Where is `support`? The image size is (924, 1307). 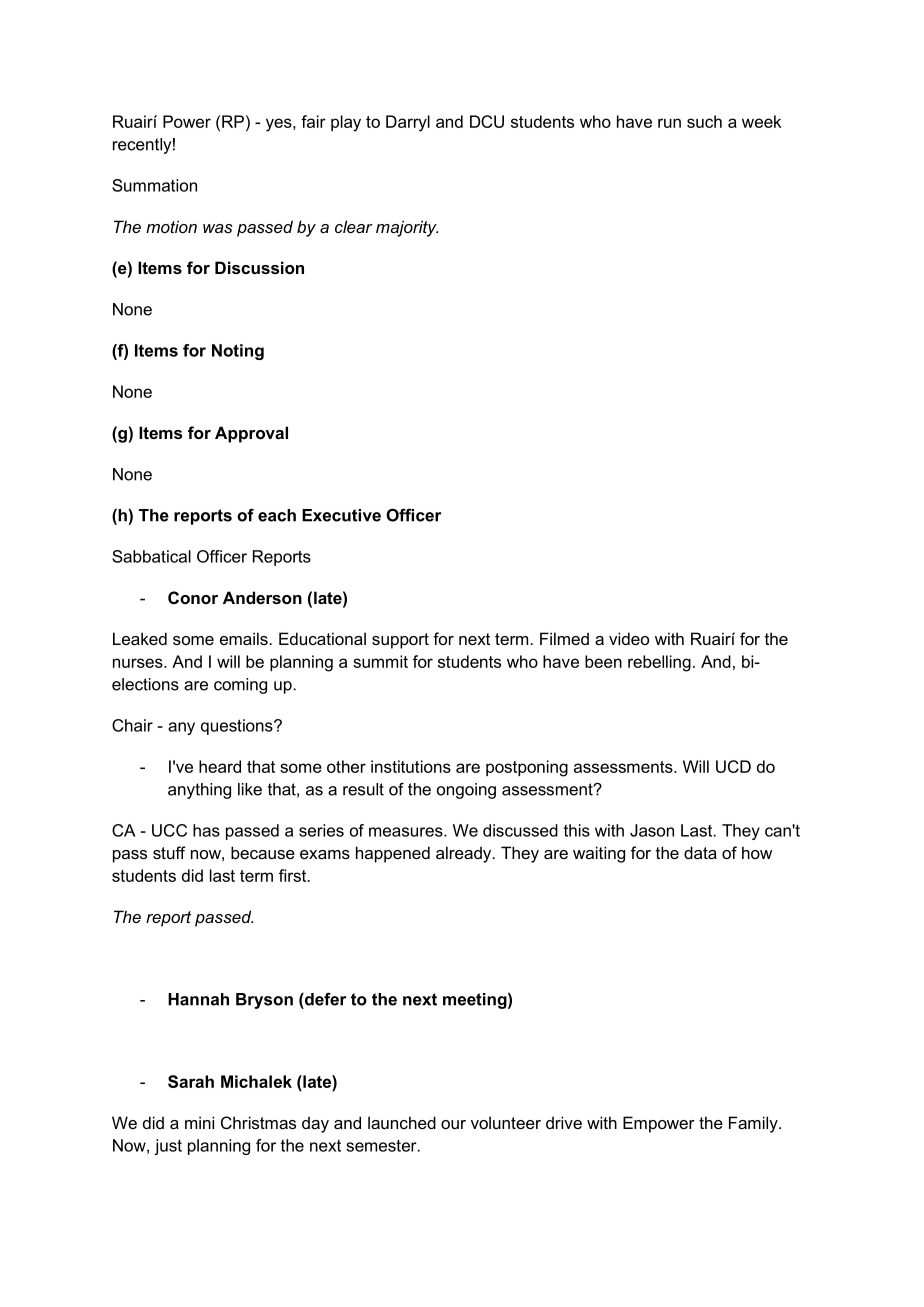
support is located at coordinates (400, 641).
